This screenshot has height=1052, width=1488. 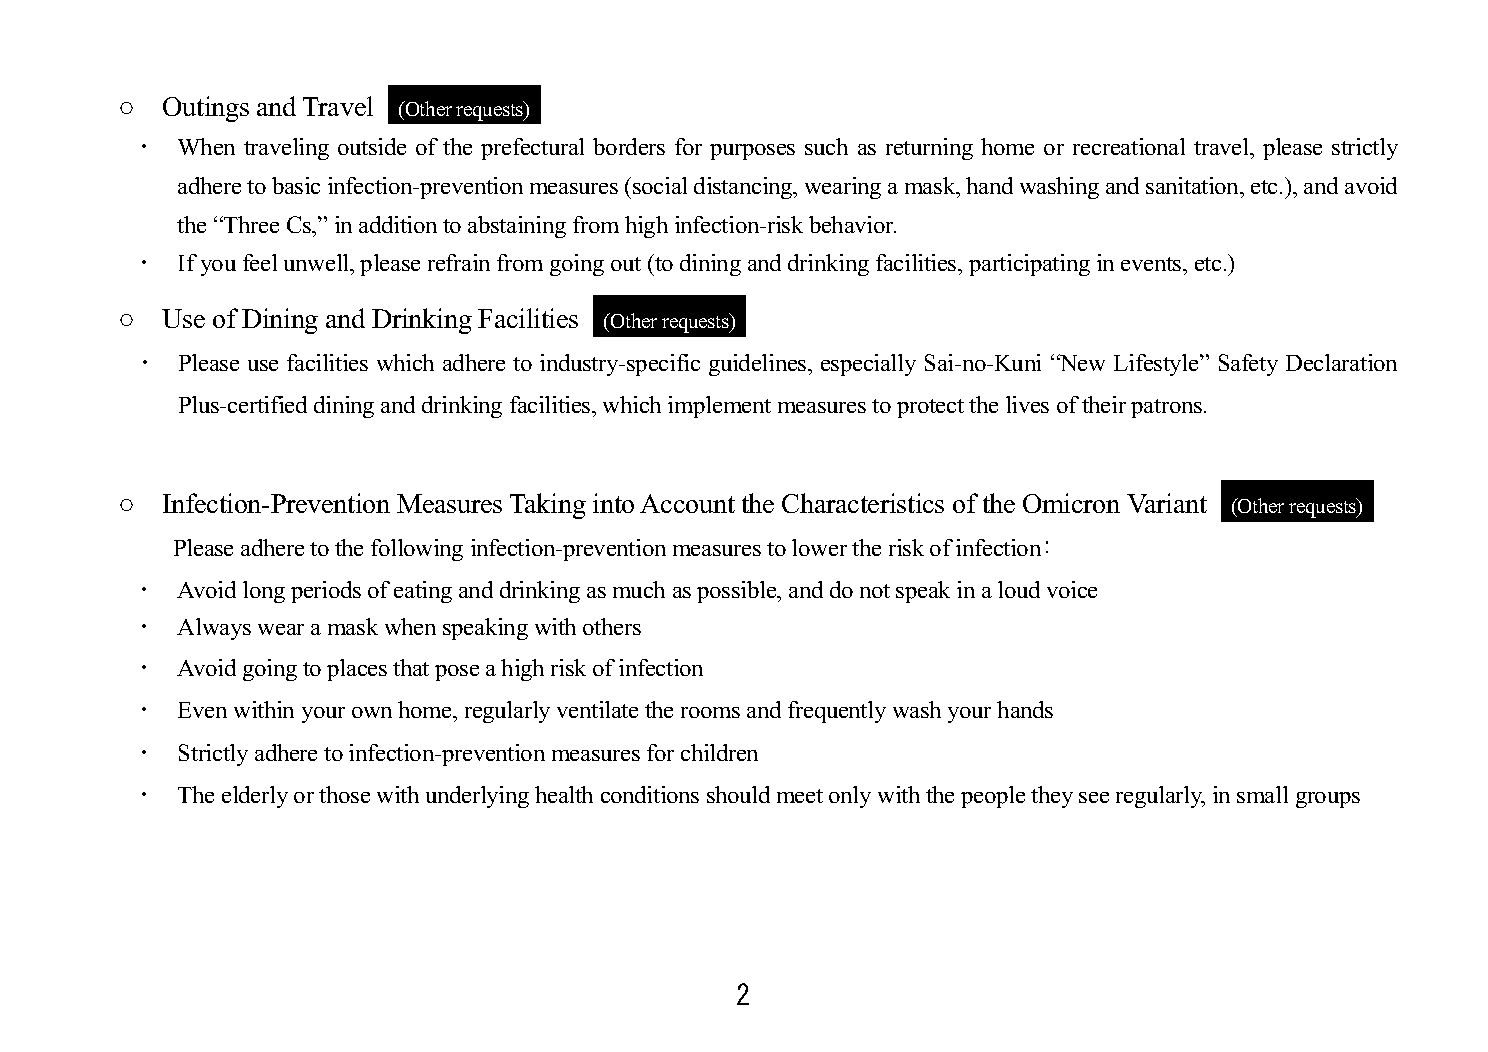 I want to click on recreational, so click(x=1129, y=146).
